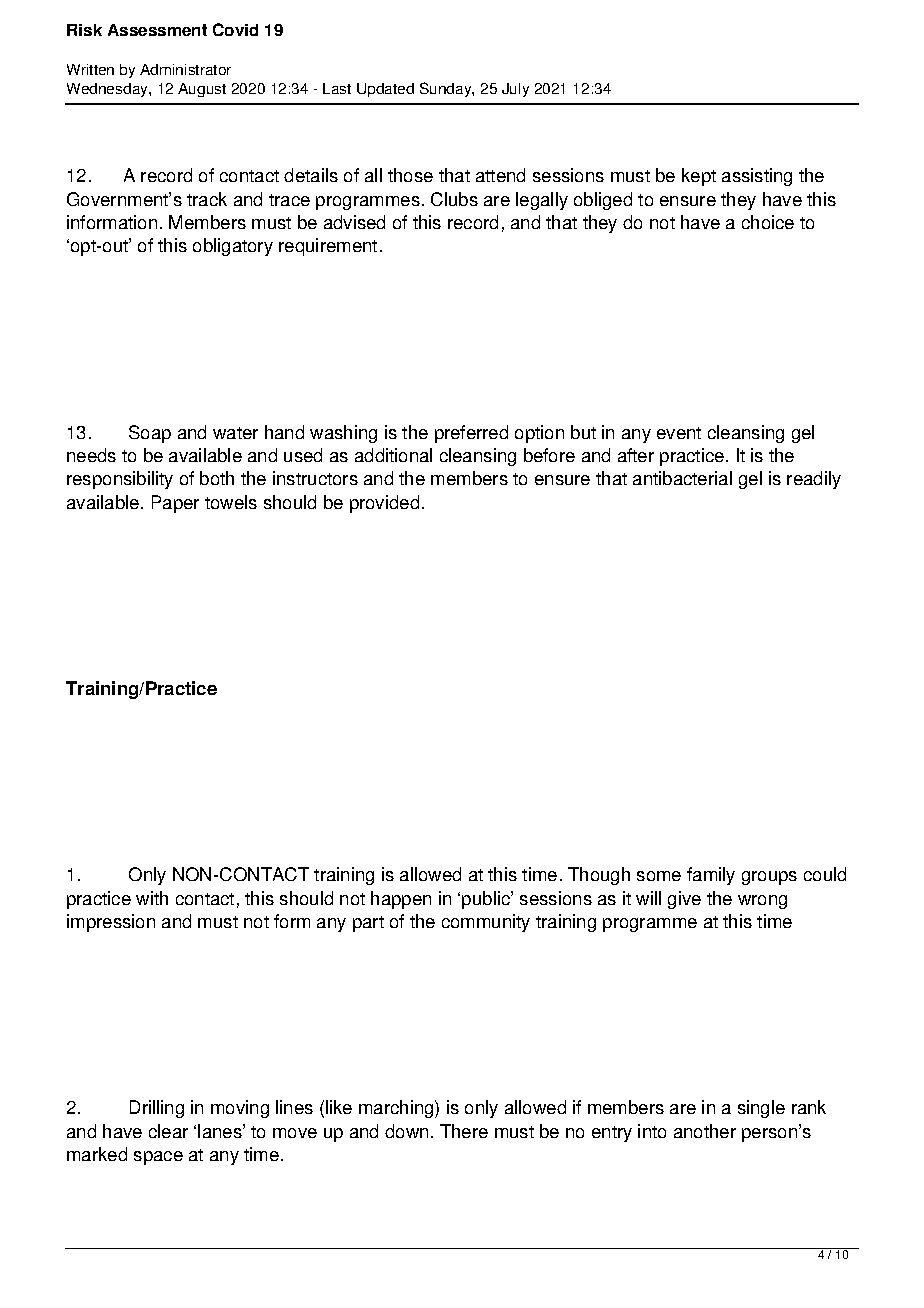 The image size is (924, 1308). Describe the element at coordinates (185, 69) in the page. I see `Administrator` at that location.
